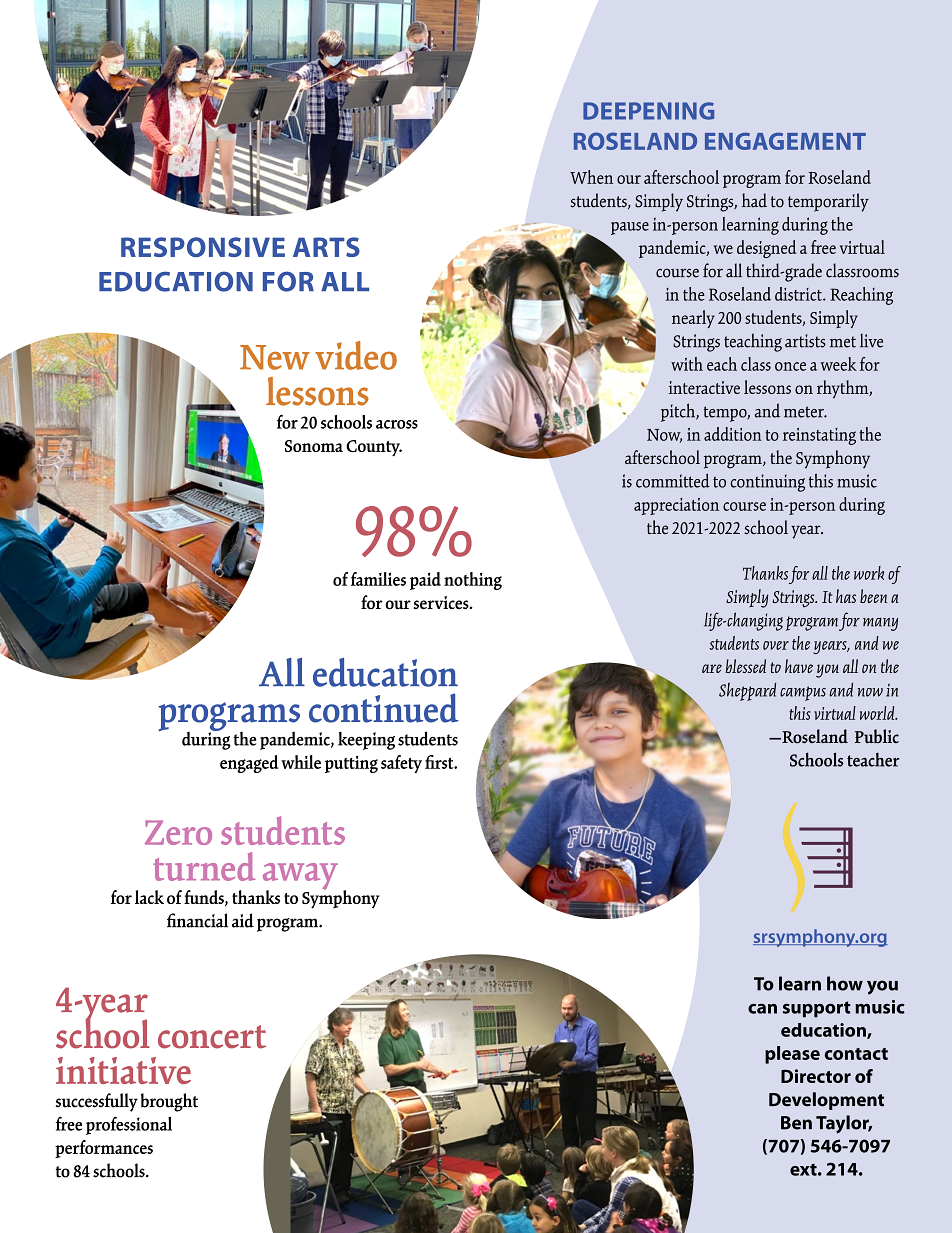 The image size is (952, 1233). I want to click on Ben, so click(796, 1123).
